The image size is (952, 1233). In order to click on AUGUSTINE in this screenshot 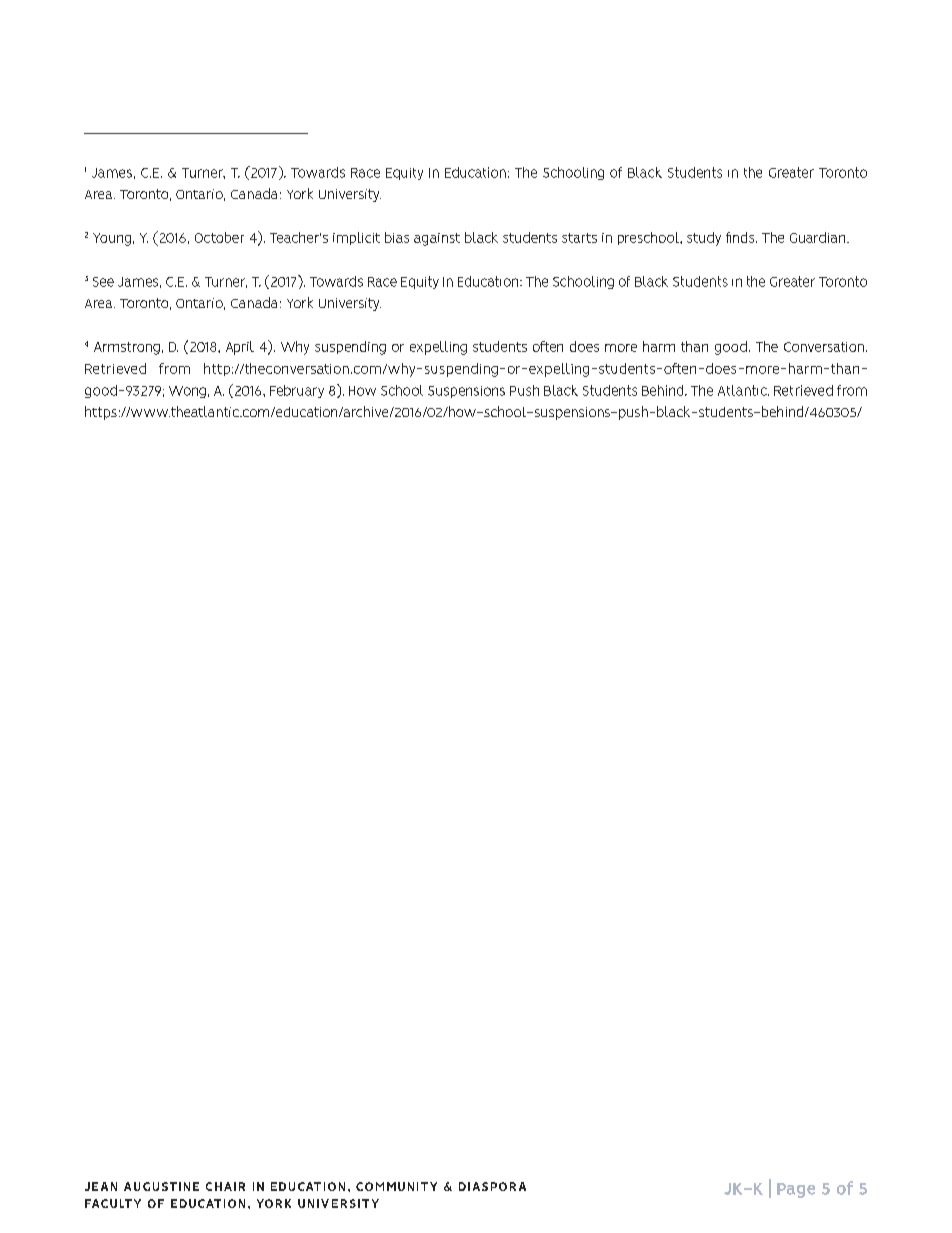, I will do `click(161, 1186)`.
